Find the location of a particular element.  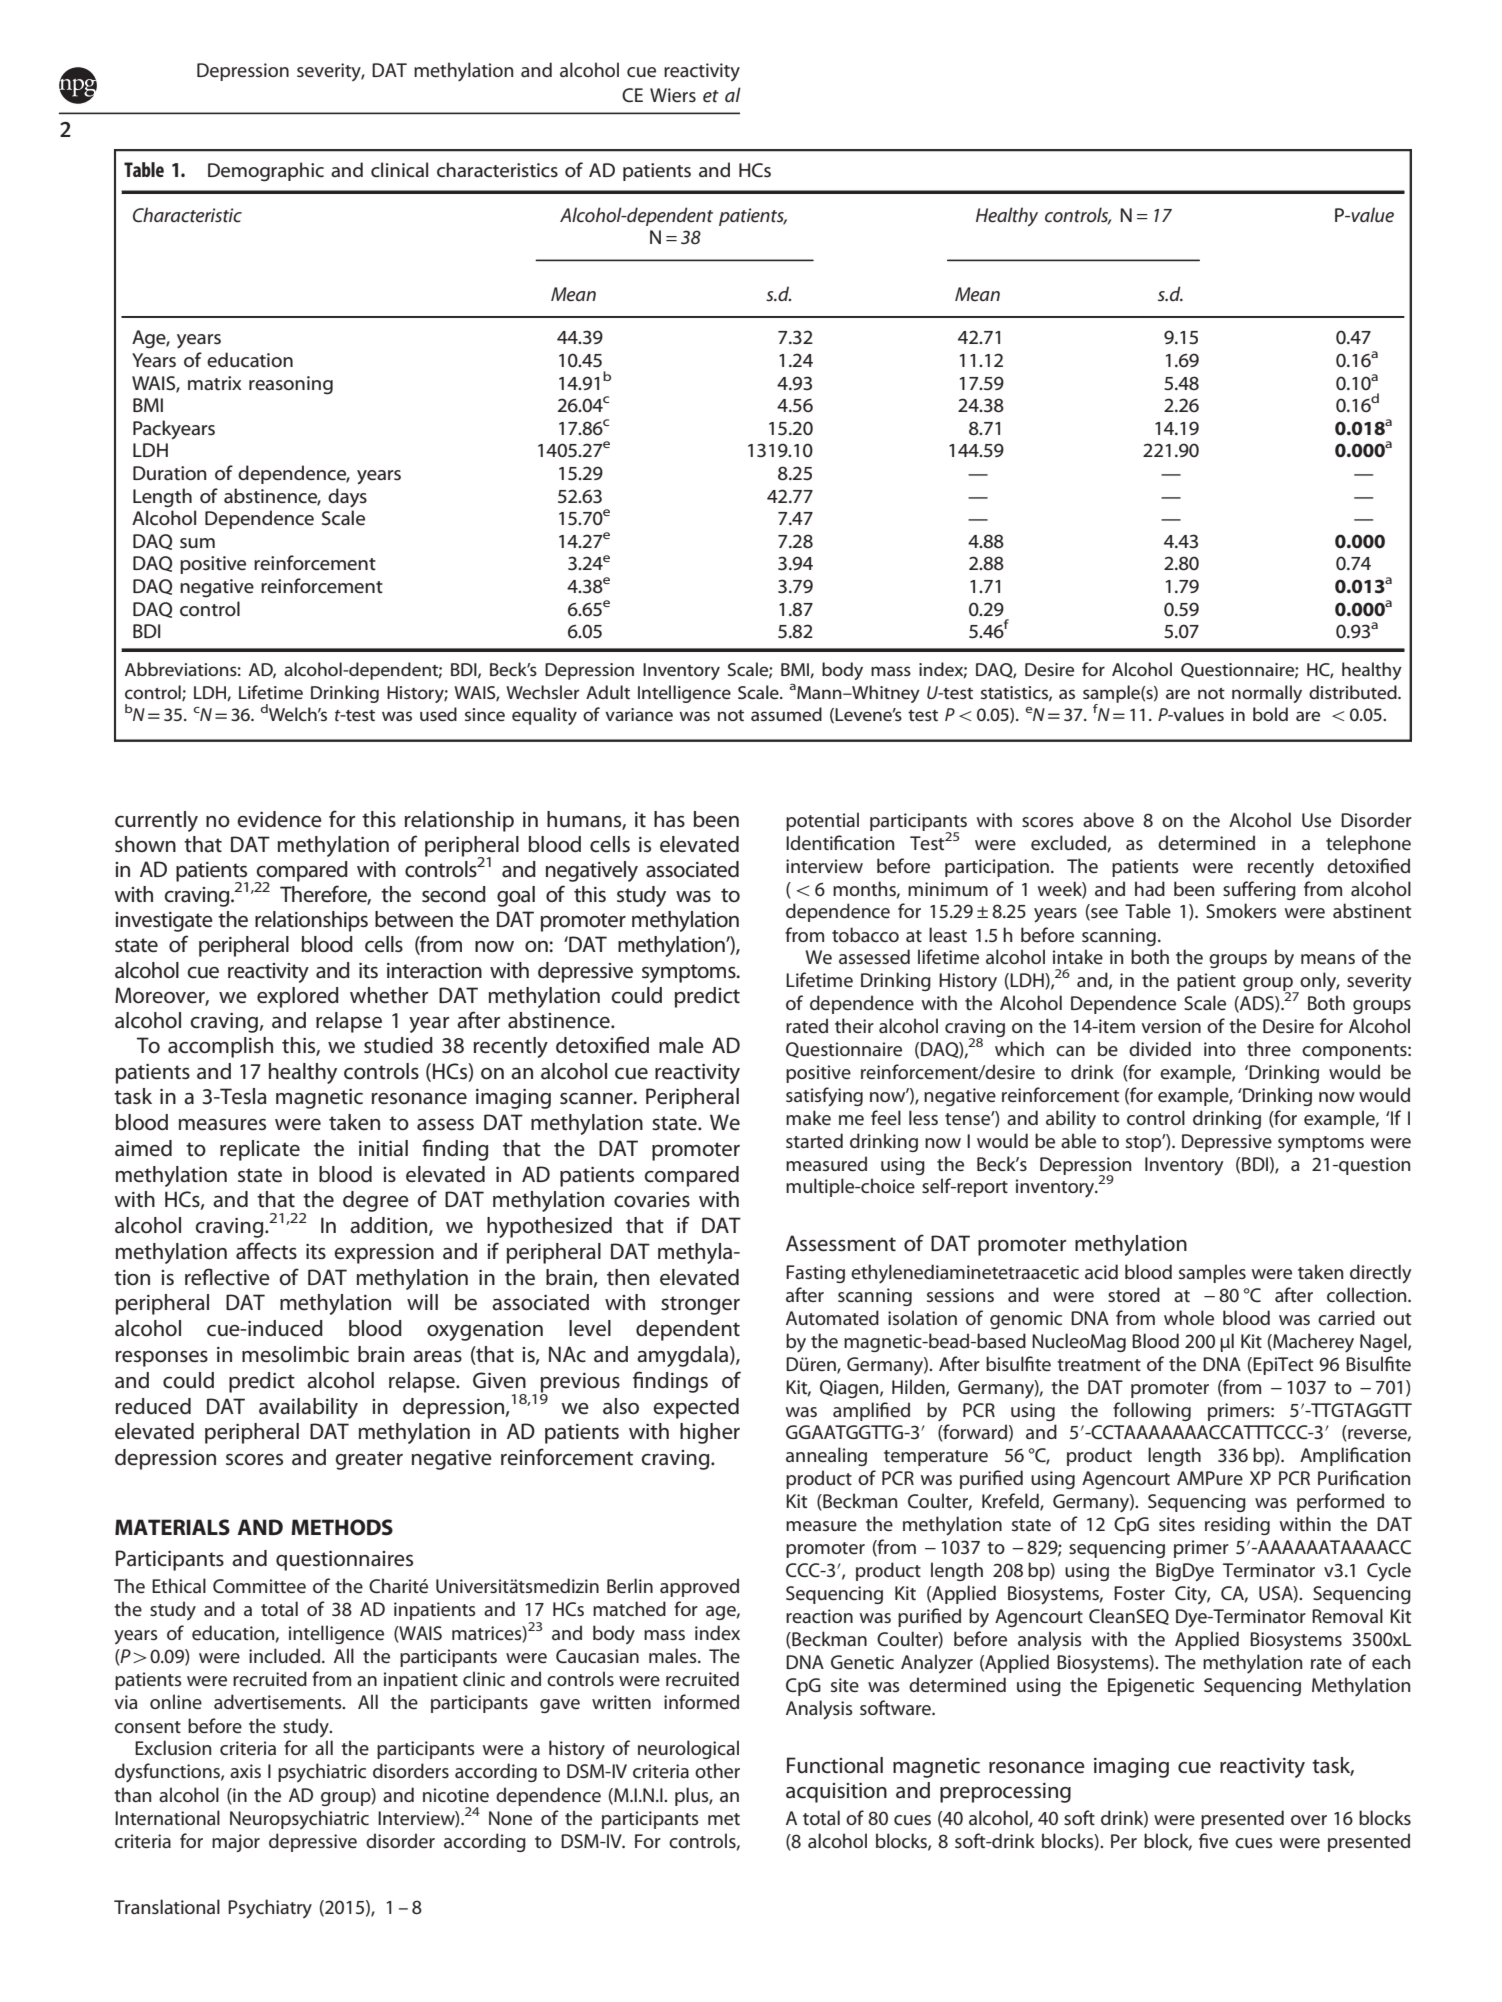

mesolimbic is located at coordinates (295, 1354).
